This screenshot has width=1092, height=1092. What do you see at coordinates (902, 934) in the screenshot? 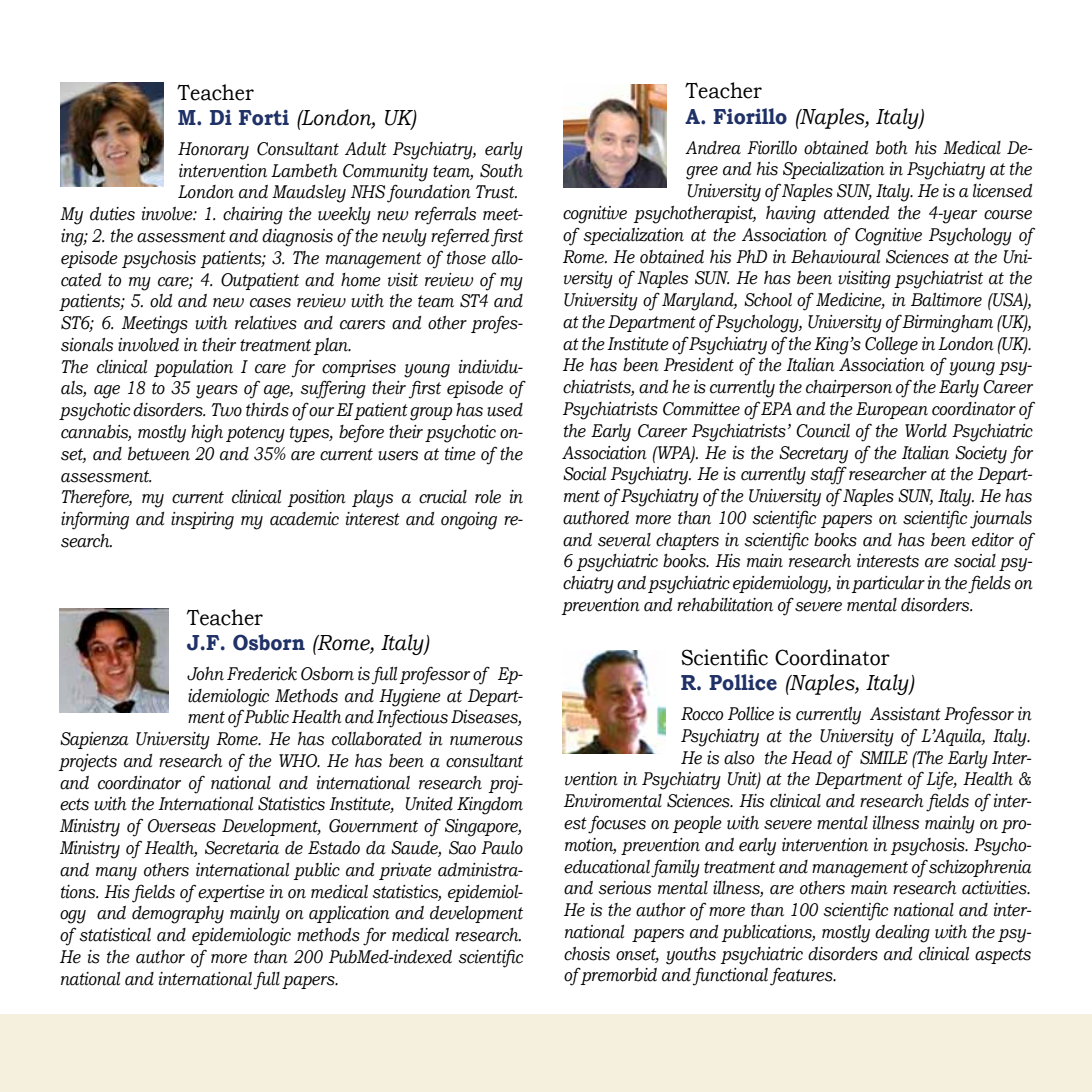
I see `dealing` at bounding box center [902, 934].
